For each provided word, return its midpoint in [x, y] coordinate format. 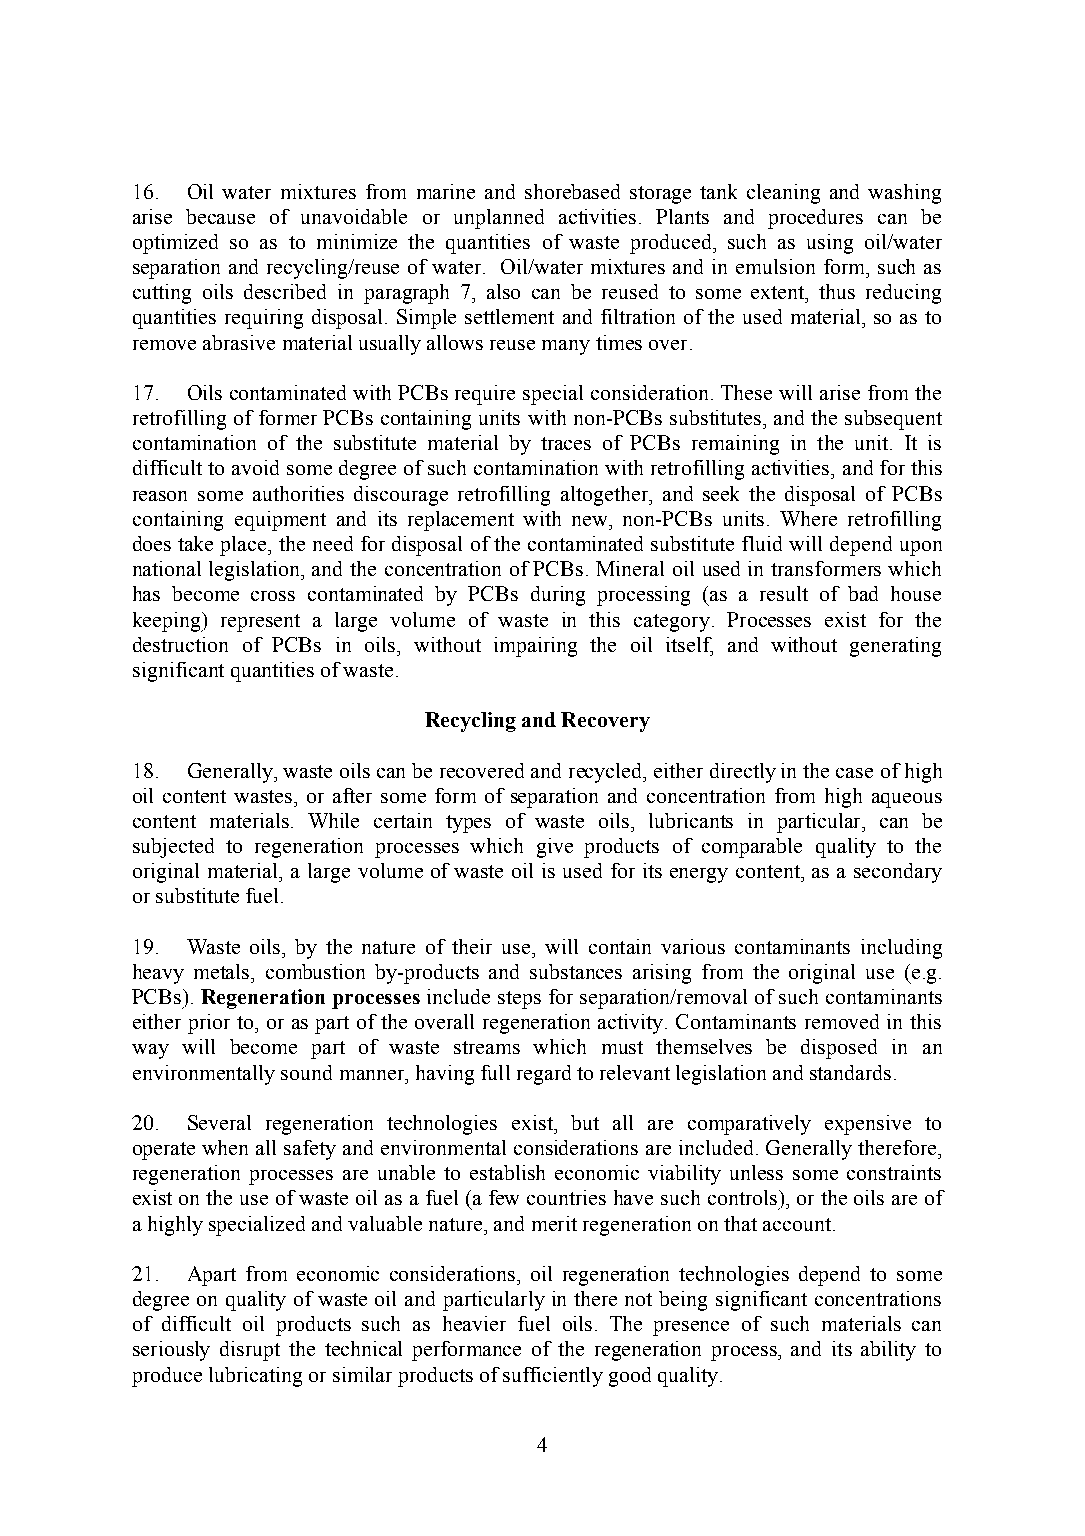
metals [223, 971]
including [901, 949]
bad [863, 593]
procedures [815, 219]
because [220, 216]
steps [519, 1000]
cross [273, 596]
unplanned [499, 219]
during [558, 596]
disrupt [250, 1351]
